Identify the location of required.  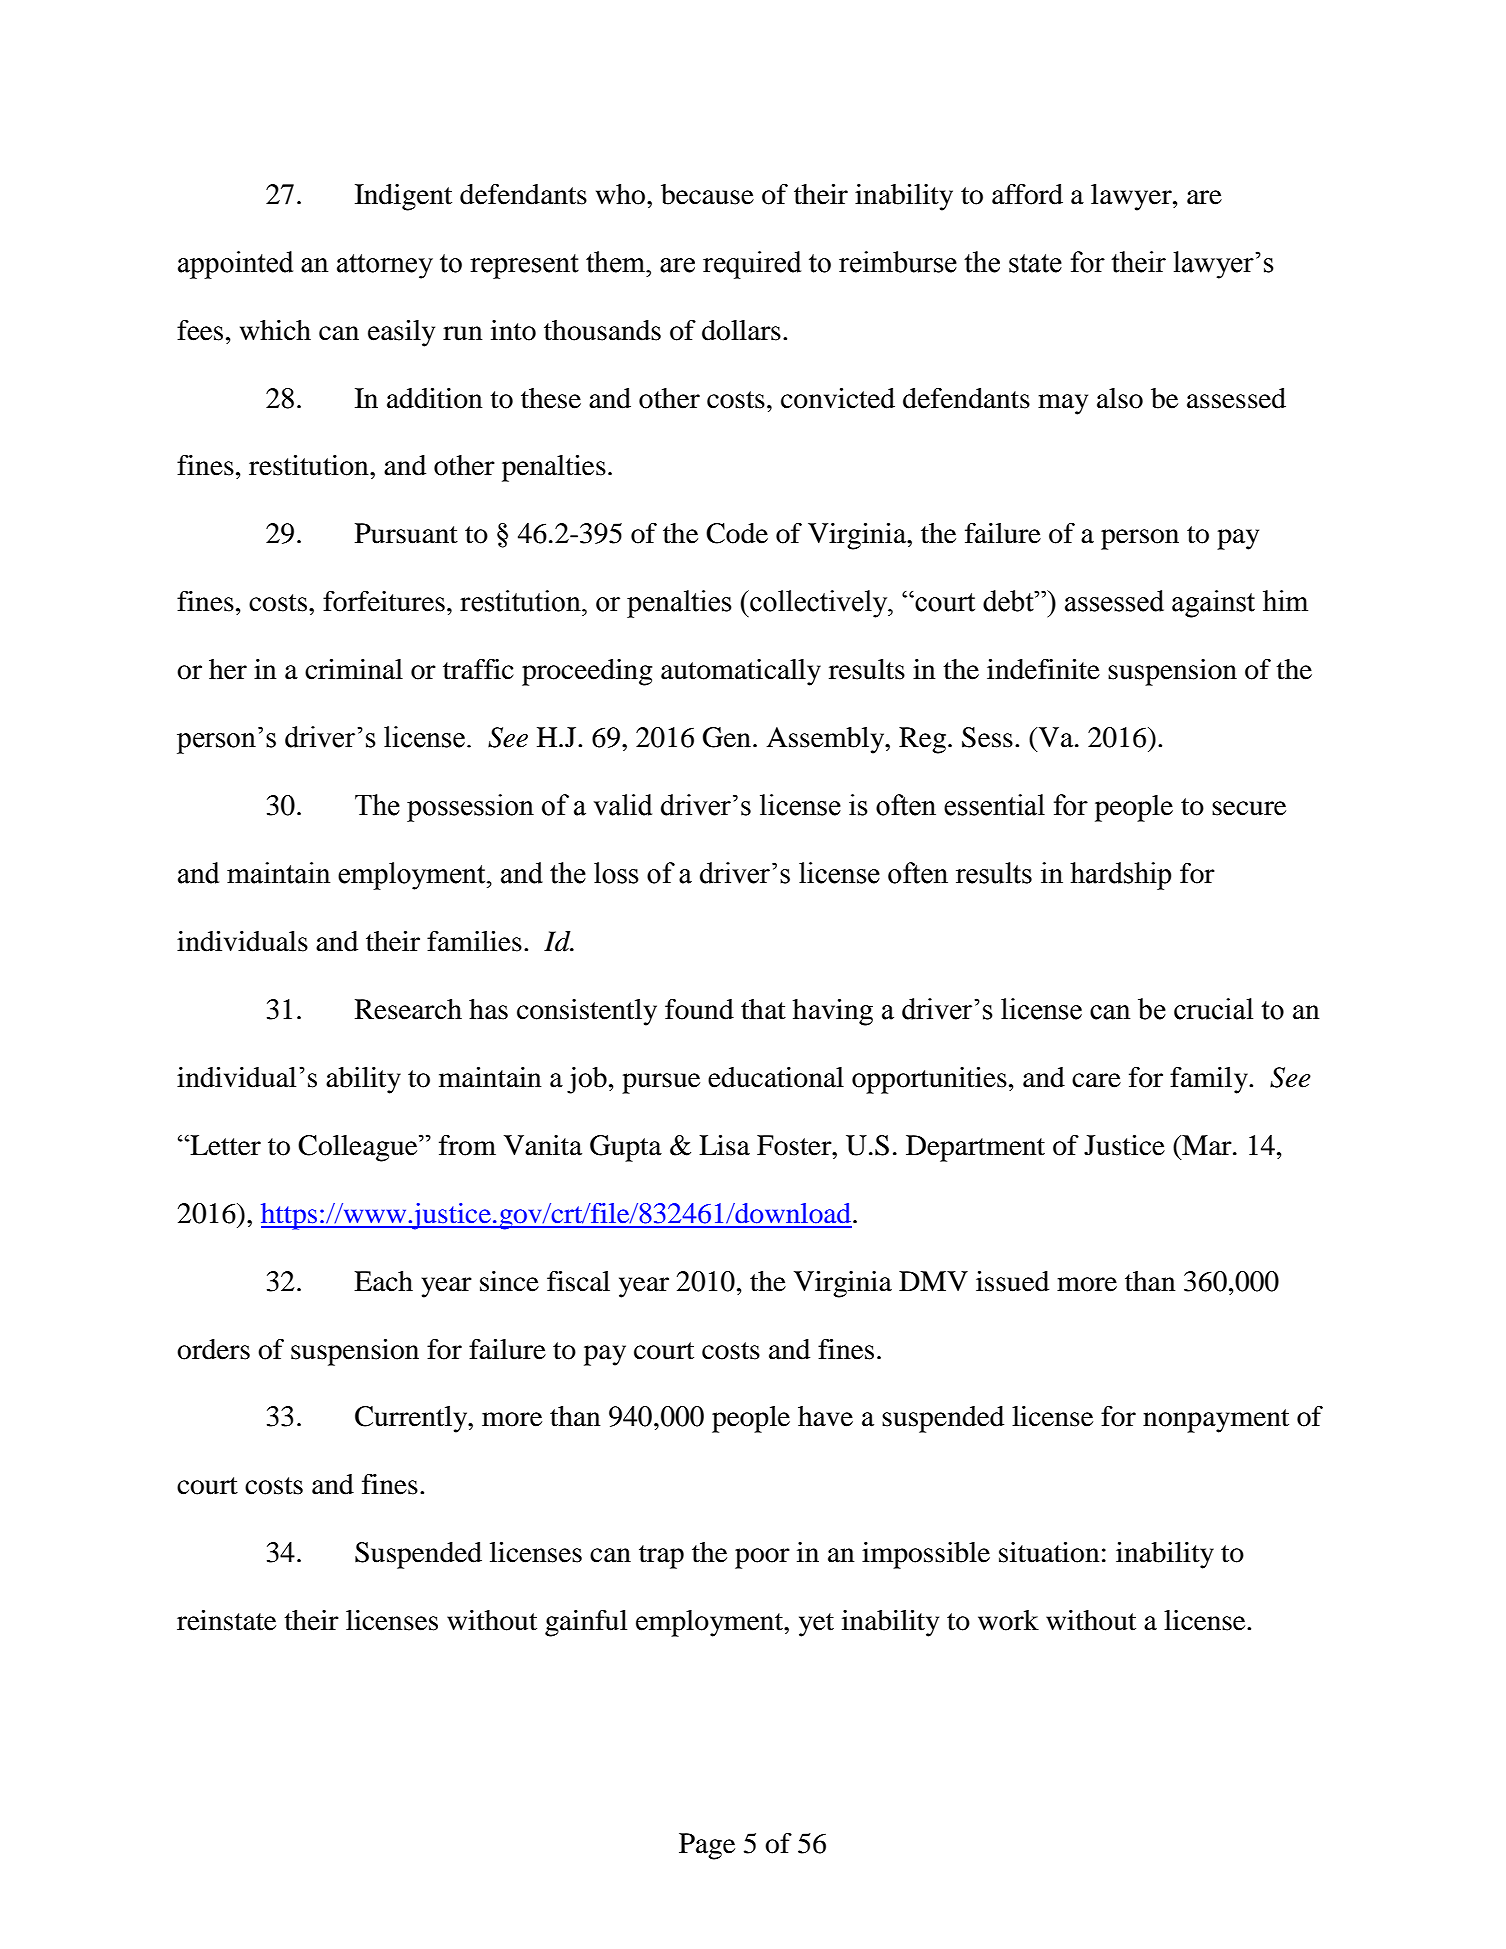
(752, 265).
